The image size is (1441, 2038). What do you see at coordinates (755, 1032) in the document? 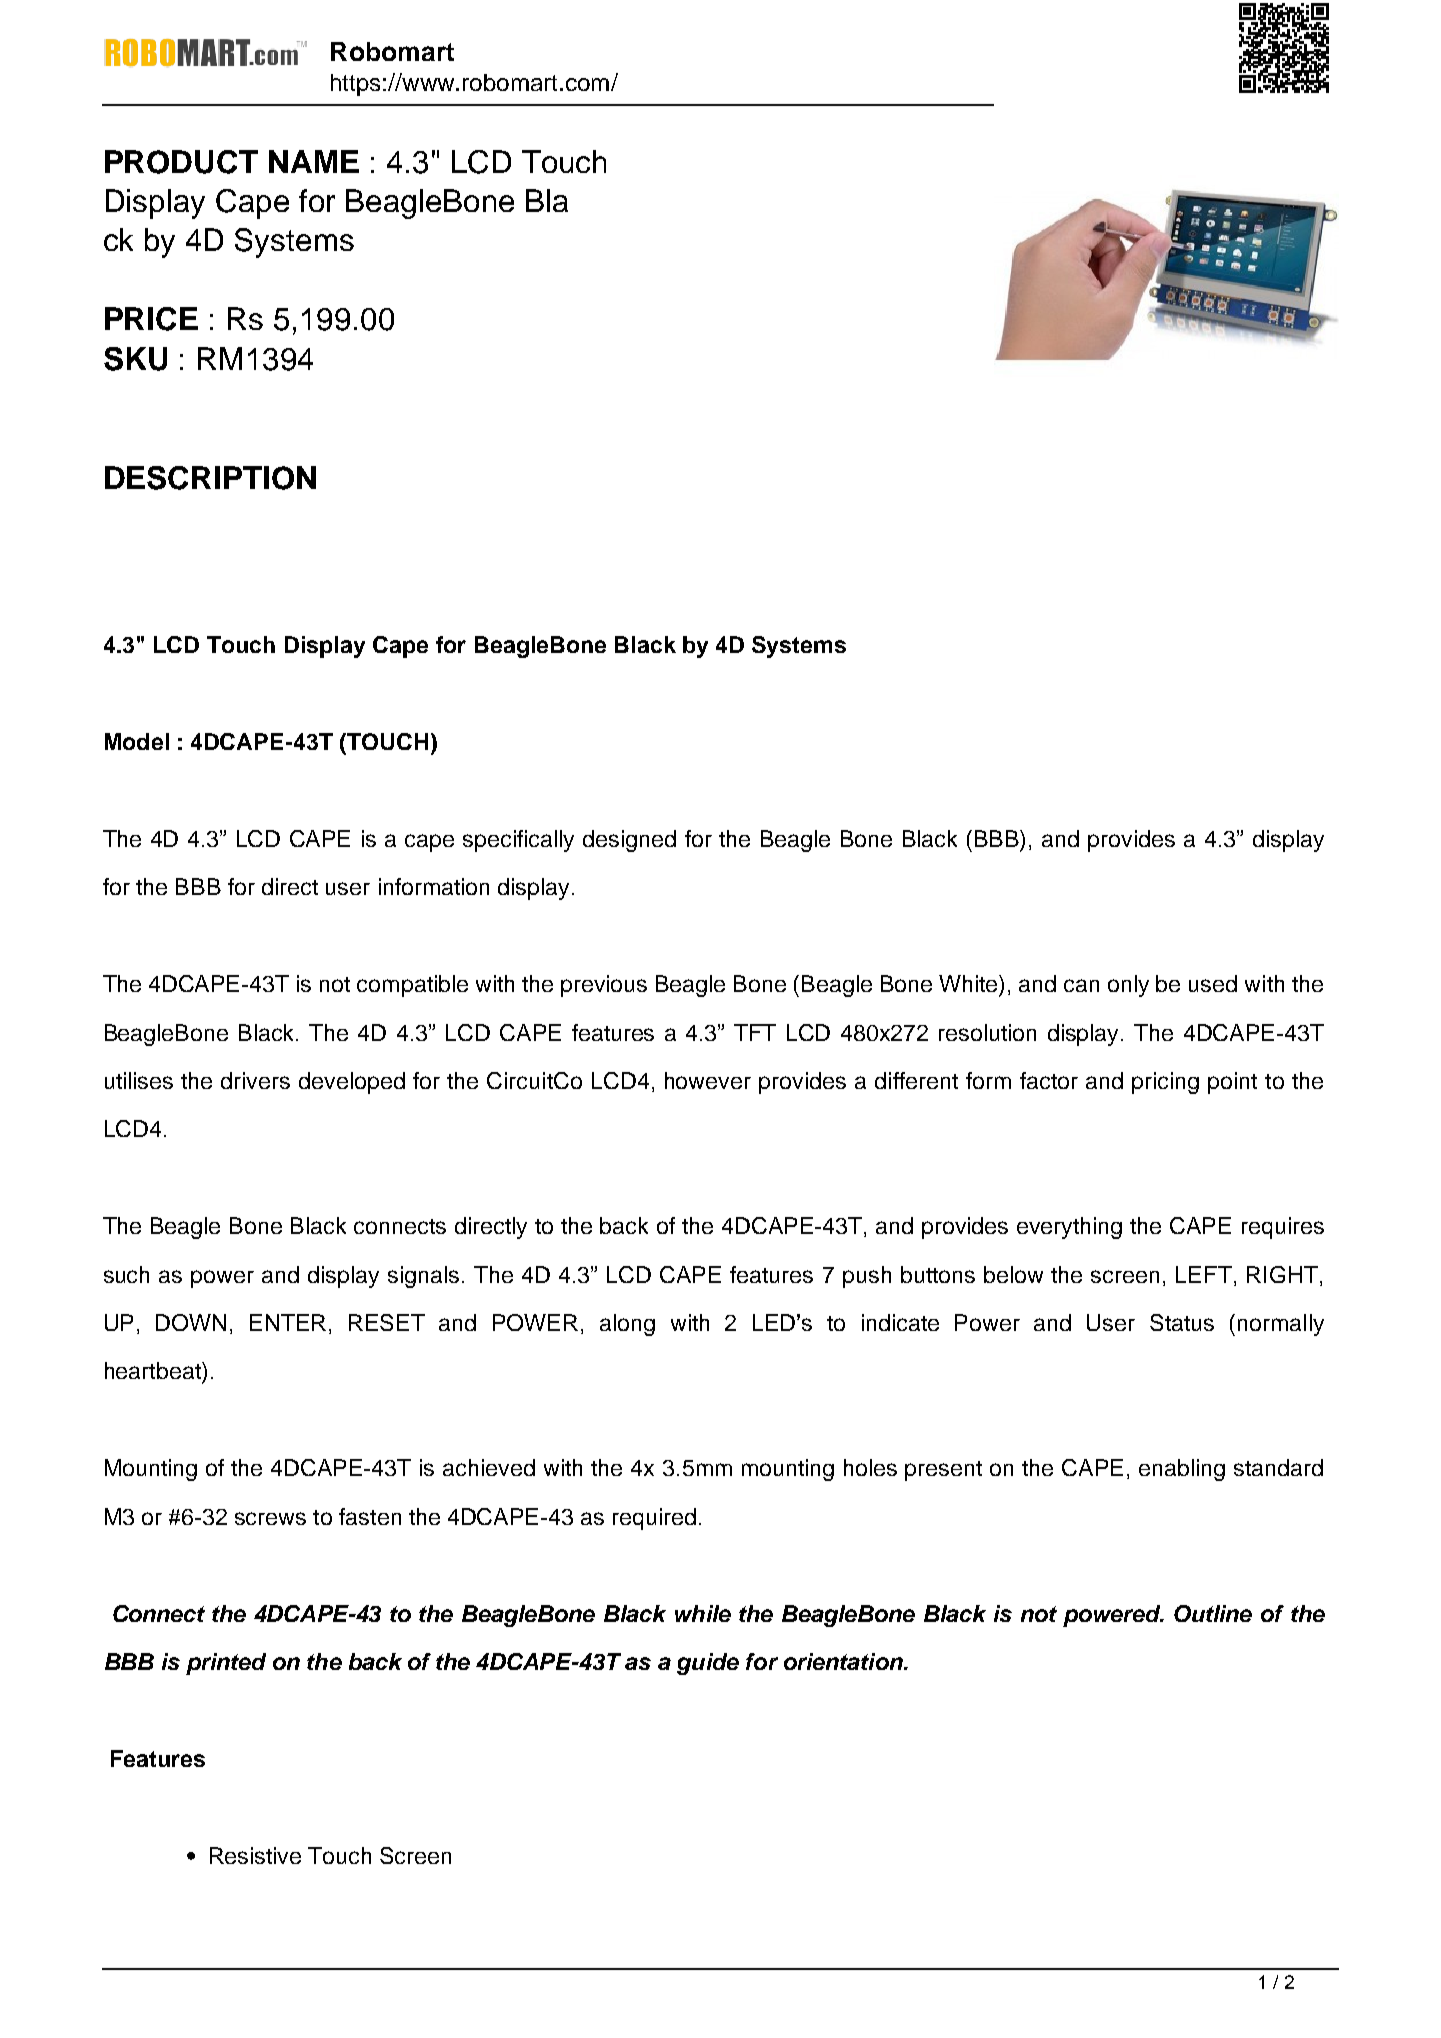
I see `TFT` at bounding box center [755, 1032].
